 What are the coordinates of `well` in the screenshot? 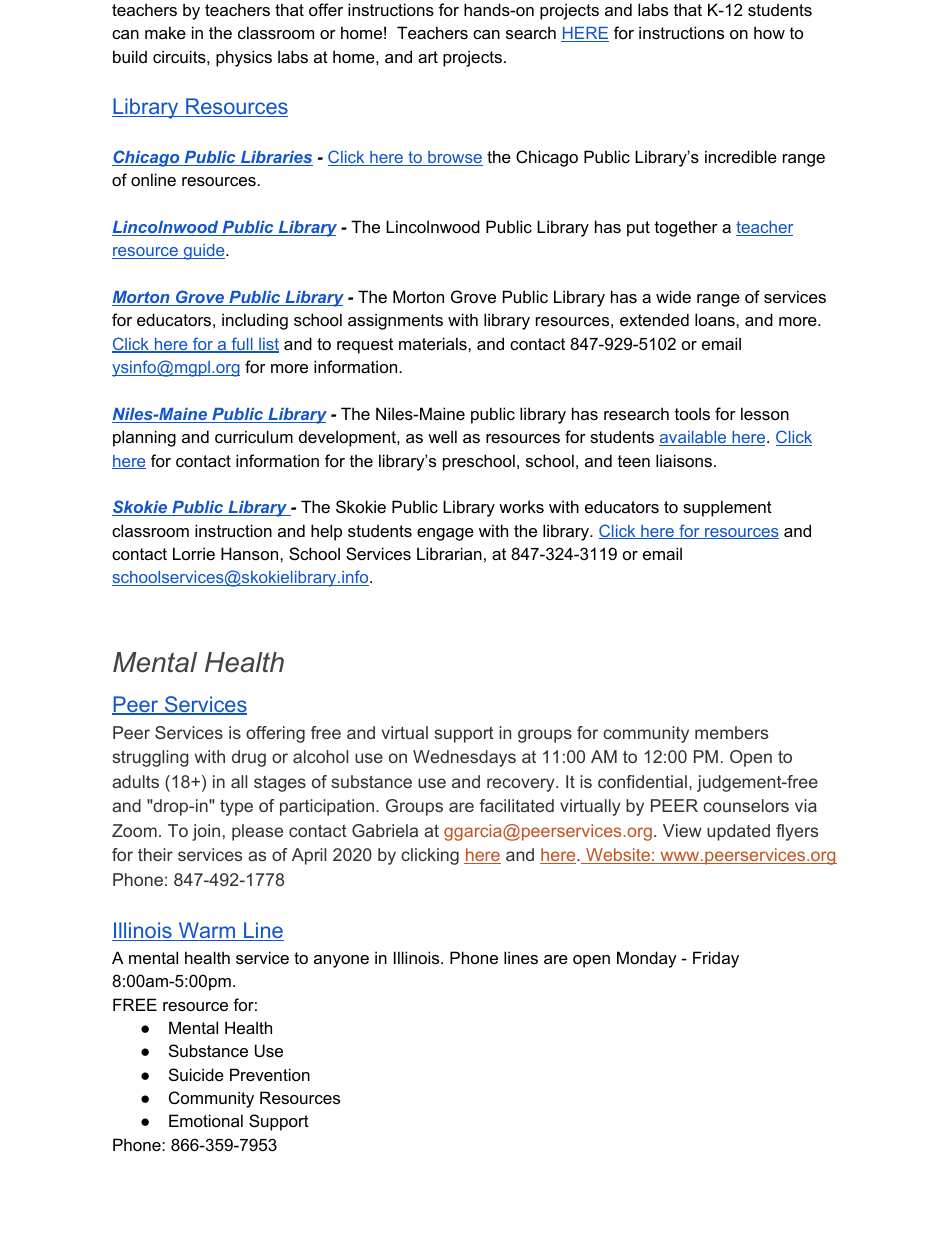 It's located at (442, 436).
